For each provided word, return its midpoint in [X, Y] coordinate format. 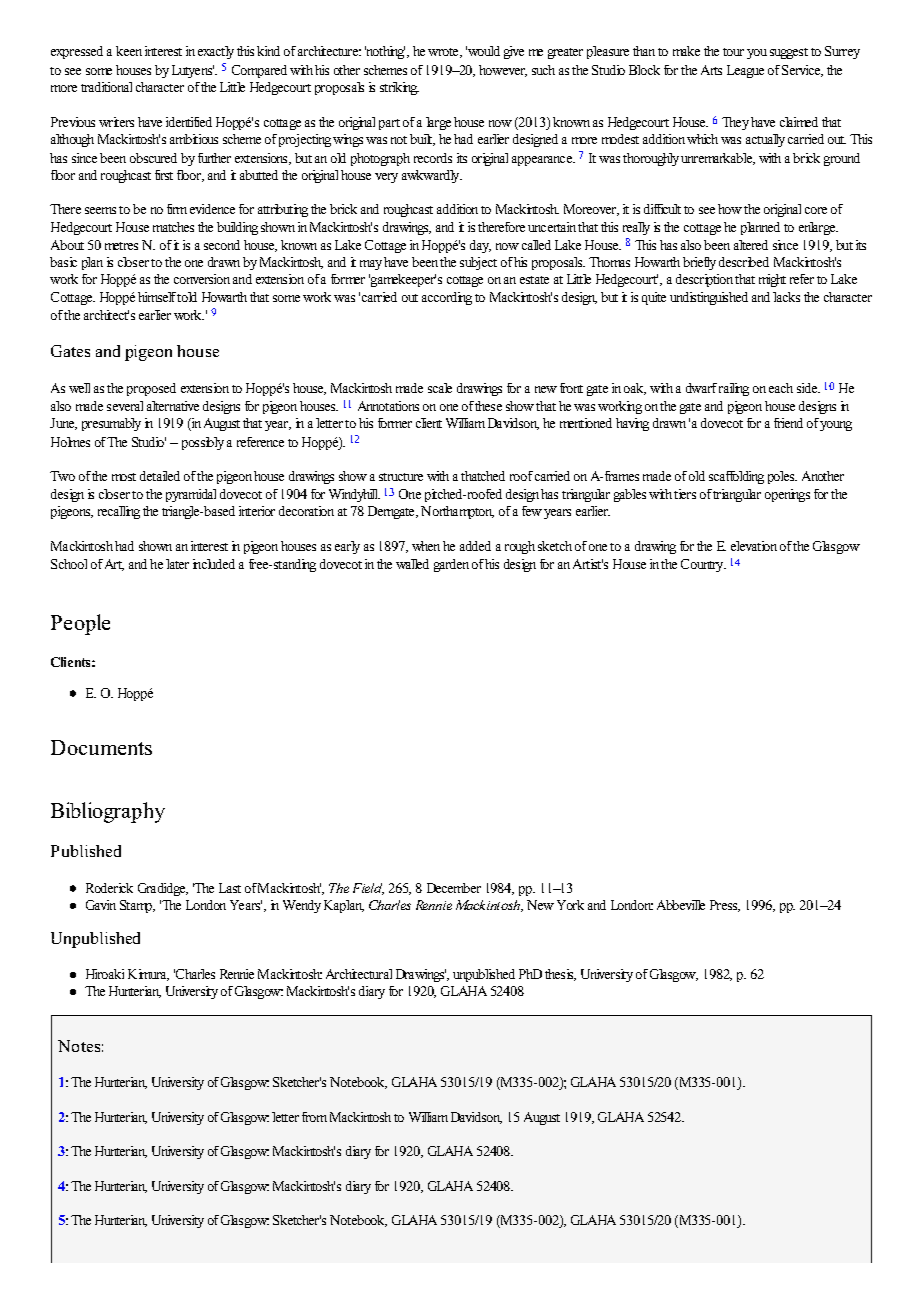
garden [451, 565]
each [781, 388]
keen [129, 51]
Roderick [109, 888]
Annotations [388, 406]
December [454, 888]
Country [703, 565]
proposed [151, 389]
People [80, 624]
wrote [445, 53]
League [745, 71]
